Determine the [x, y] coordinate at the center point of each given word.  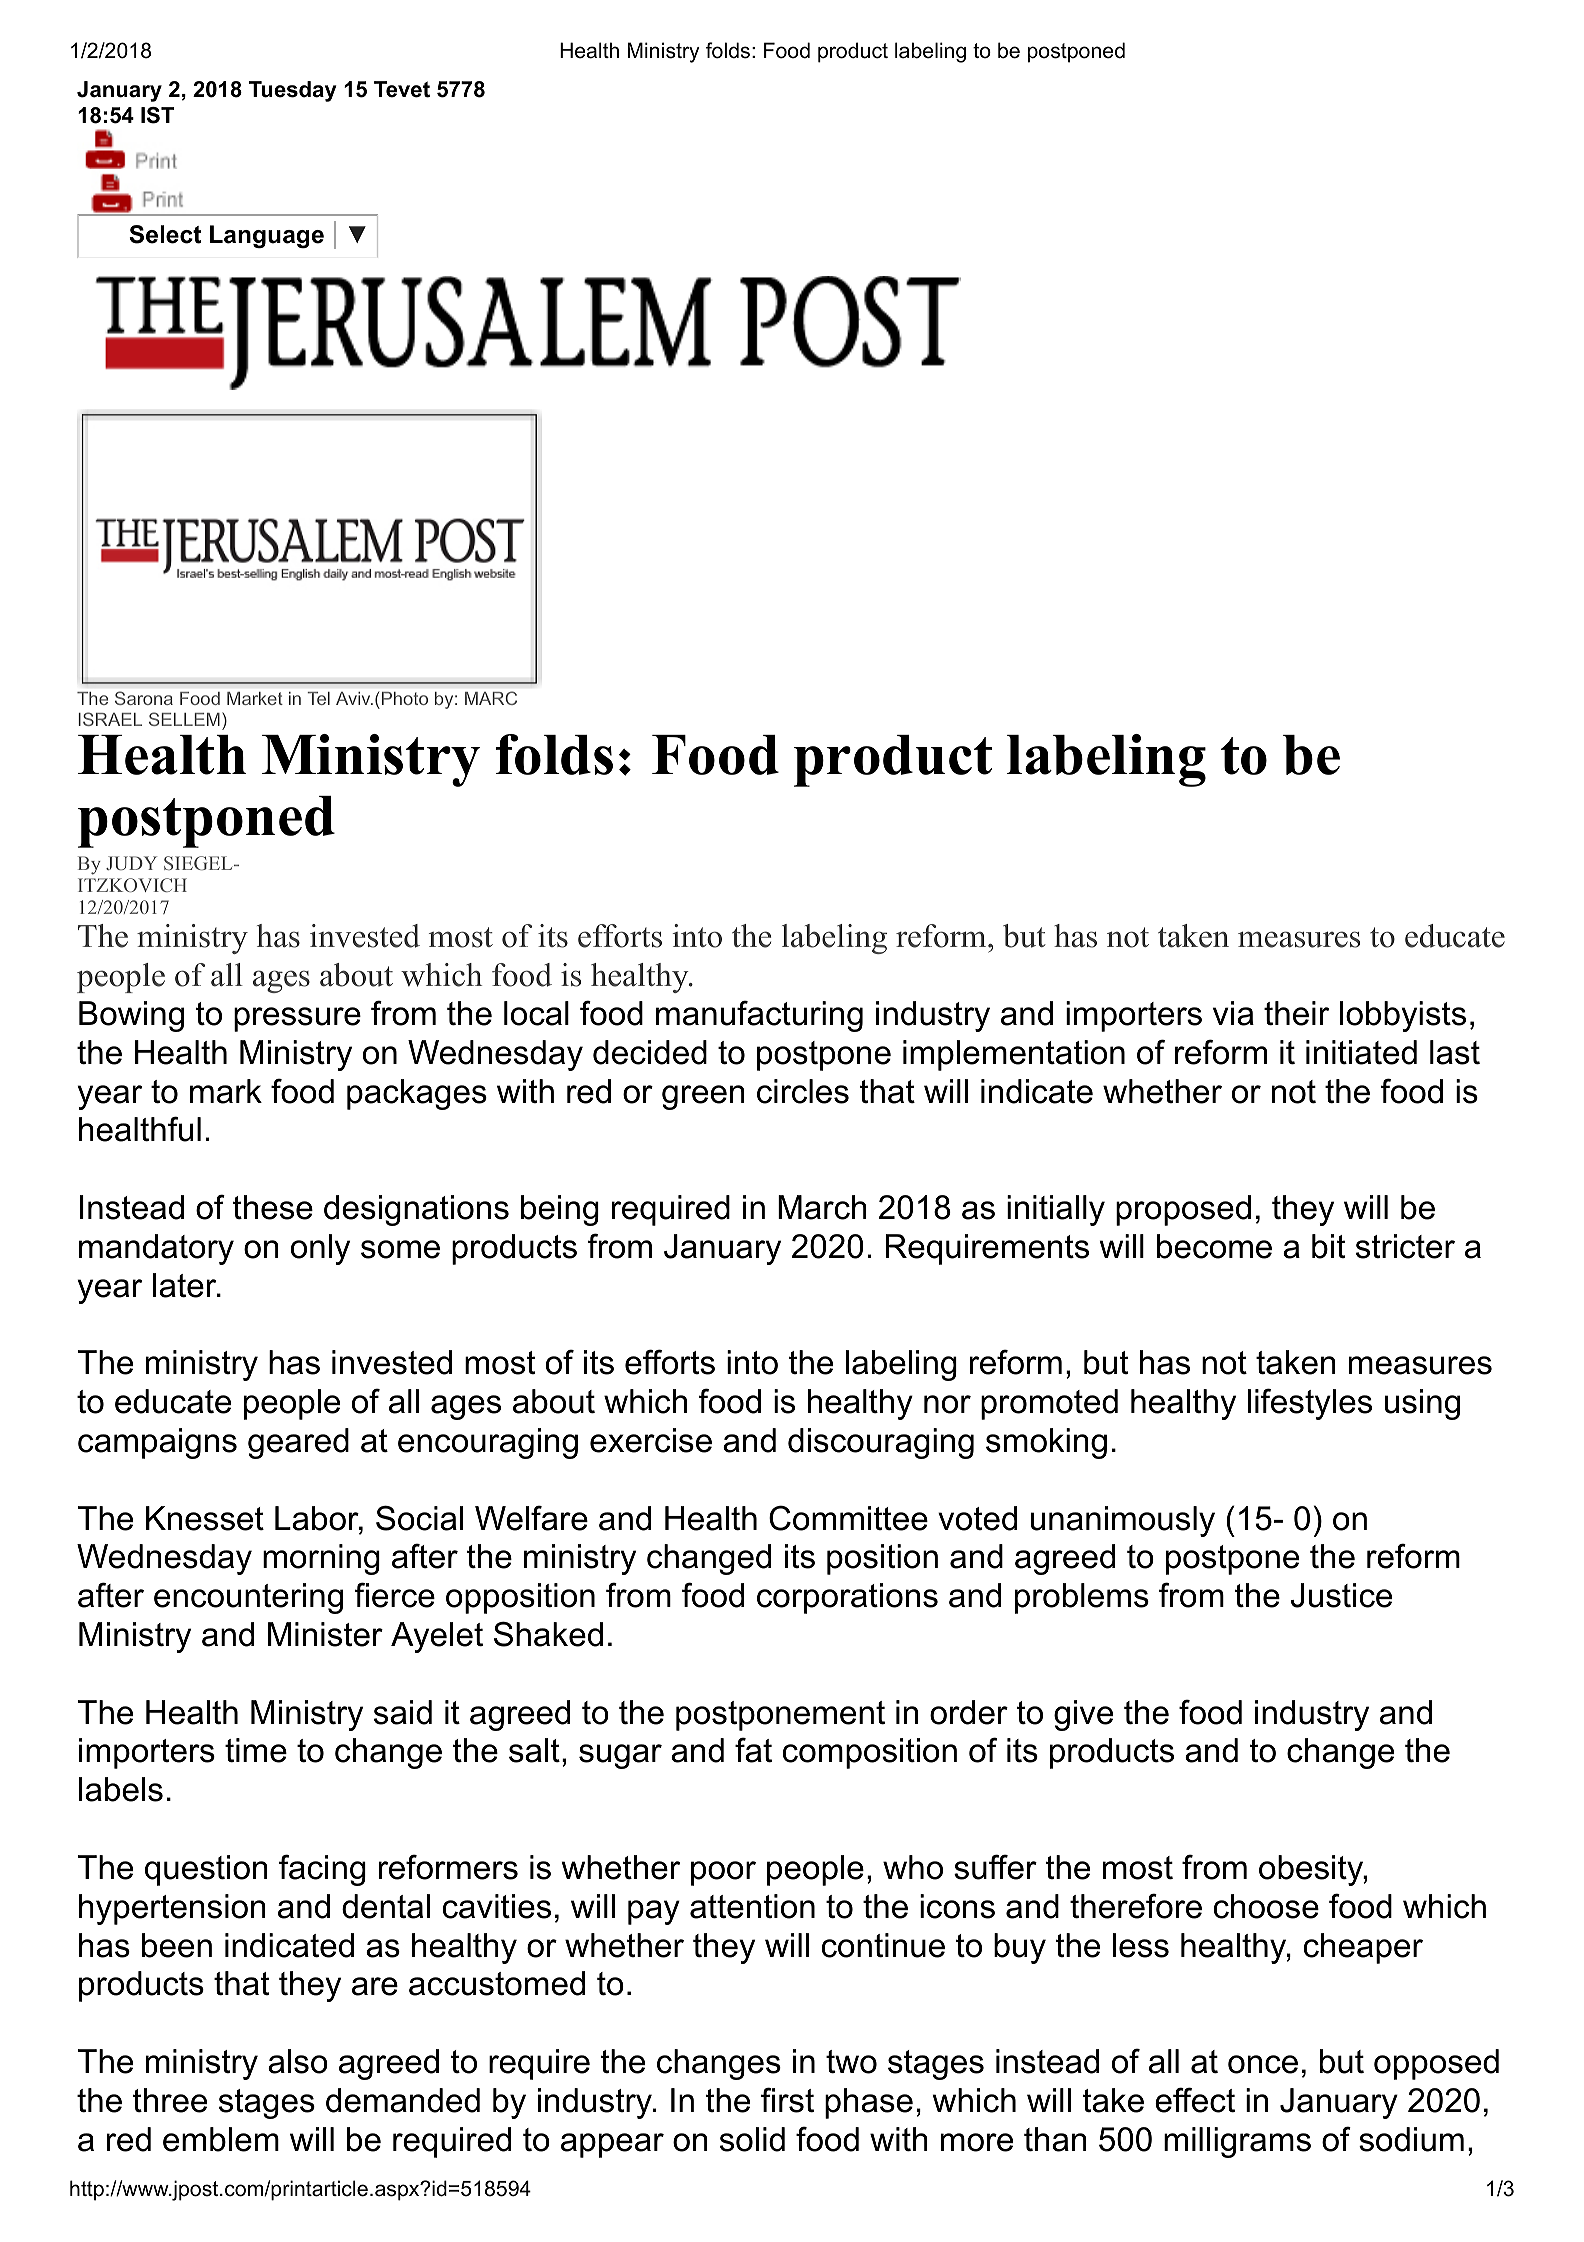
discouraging [881, 1443]
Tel [318, 698]
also [298, 2061]
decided [650, 1052]
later [186, 1285]
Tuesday [292, 91]
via [1233, 1013]
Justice [1341, 1595]
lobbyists [1403, 1016]
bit [1328, 1246]
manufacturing [759, 1016]
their [1296, 1013]
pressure [297, 1019]
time [256, 1750]
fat [753, 1750]
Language [267, 236]
